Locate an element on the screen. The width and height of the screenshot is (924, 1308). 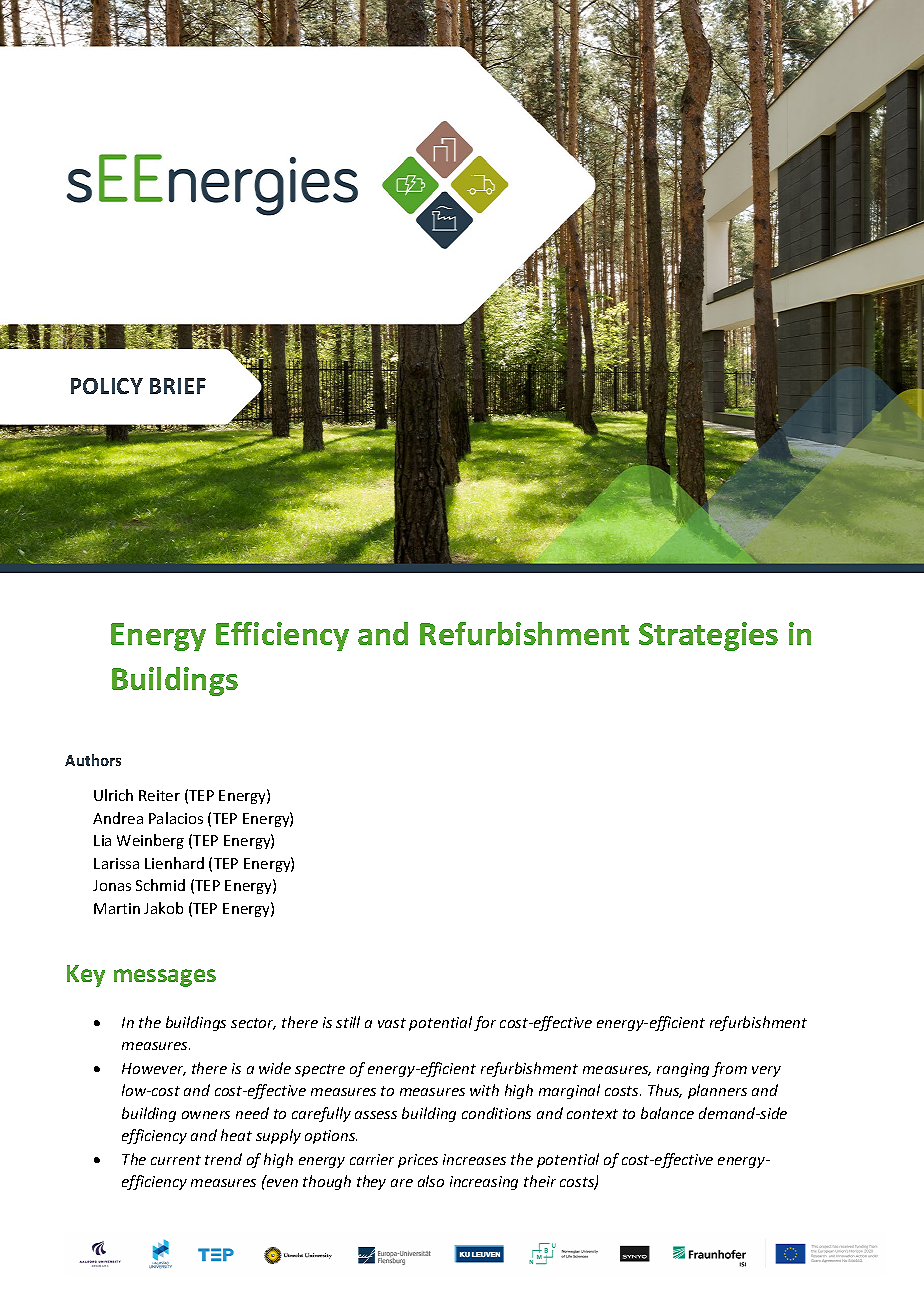
Jakob is located at coordinates (163, 908).
